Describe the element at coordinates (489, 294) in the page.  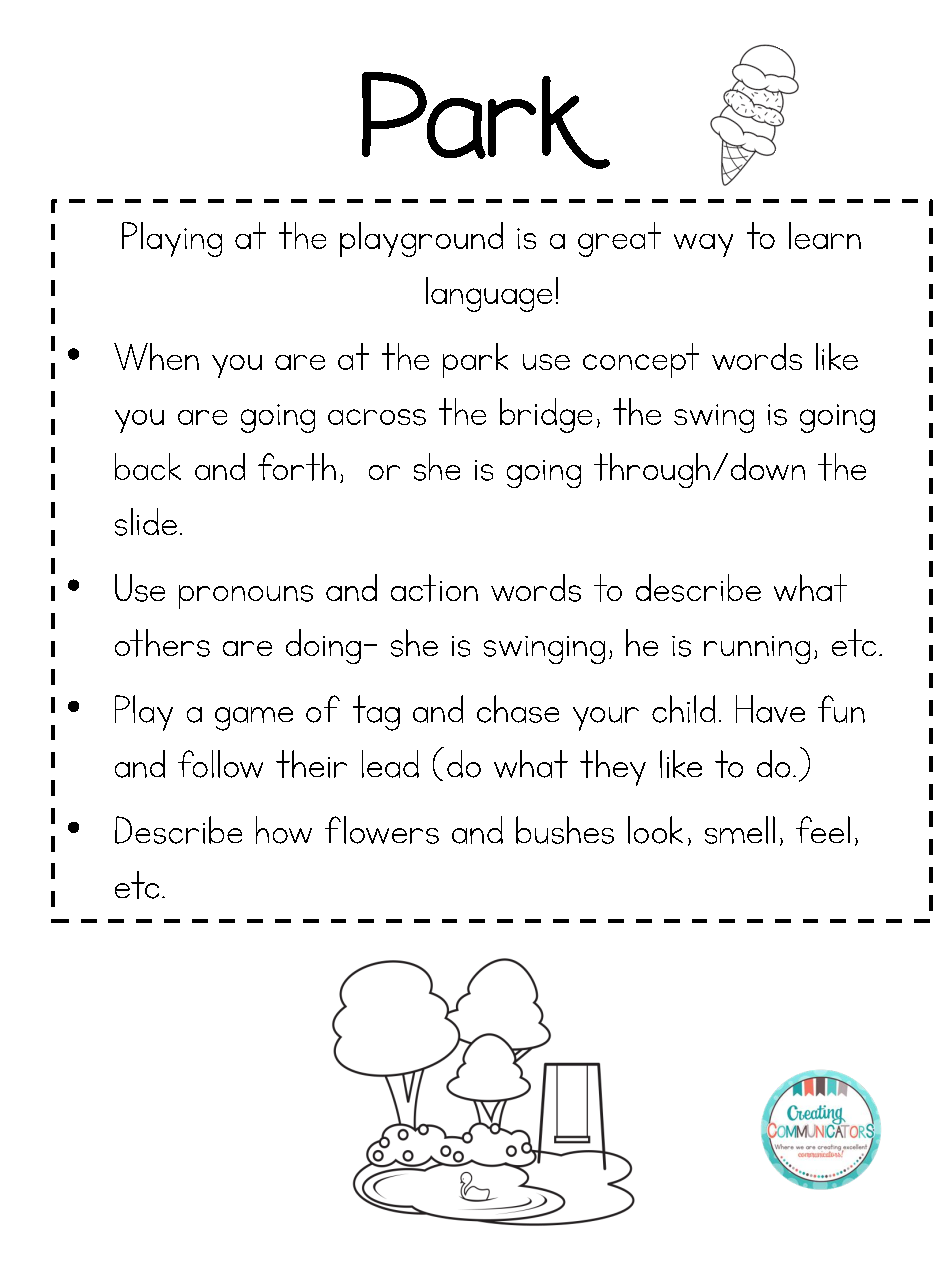
I see `language` at that location.
